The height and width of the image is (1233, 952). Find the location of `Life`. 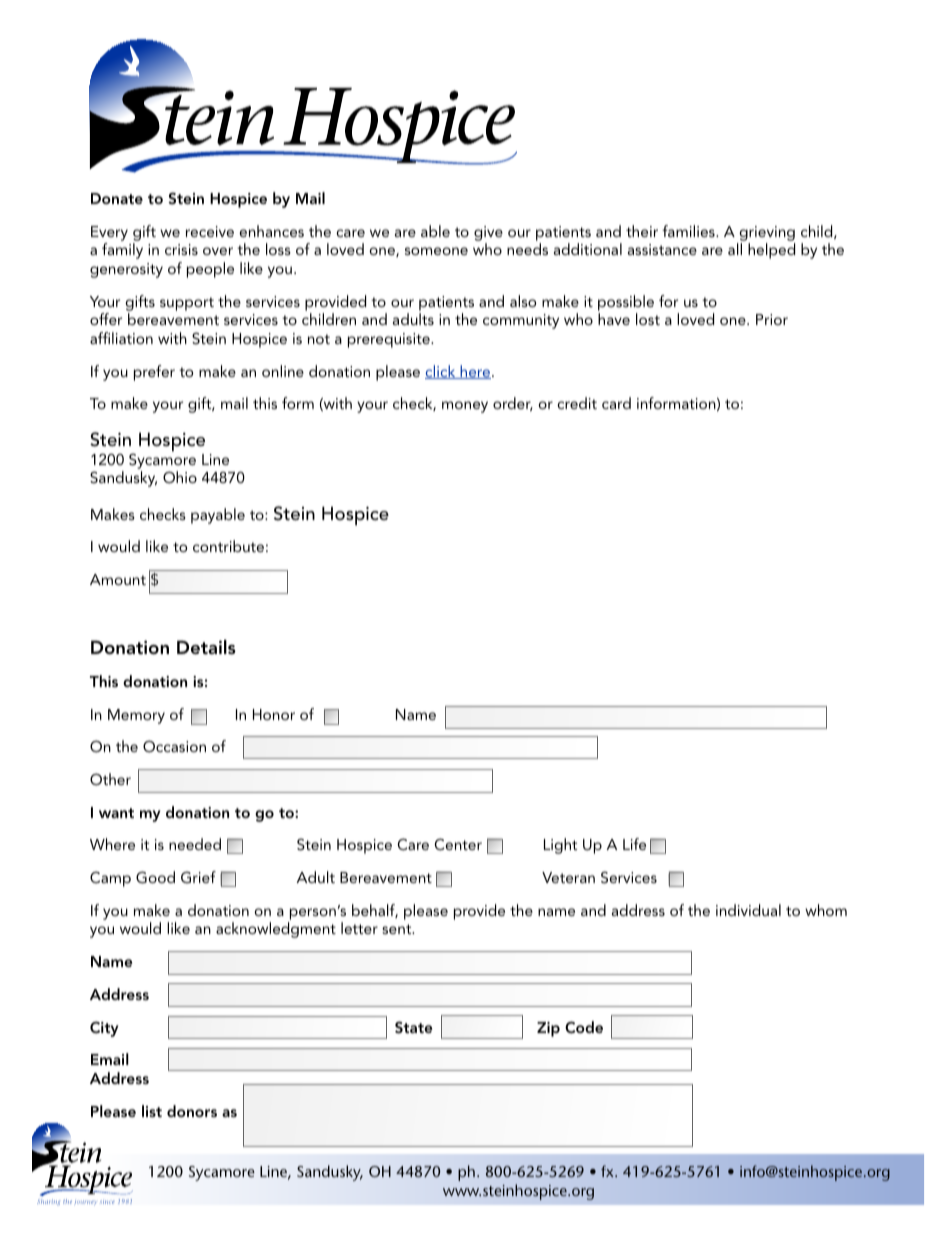

Life is located at coordinates (634, 844).
